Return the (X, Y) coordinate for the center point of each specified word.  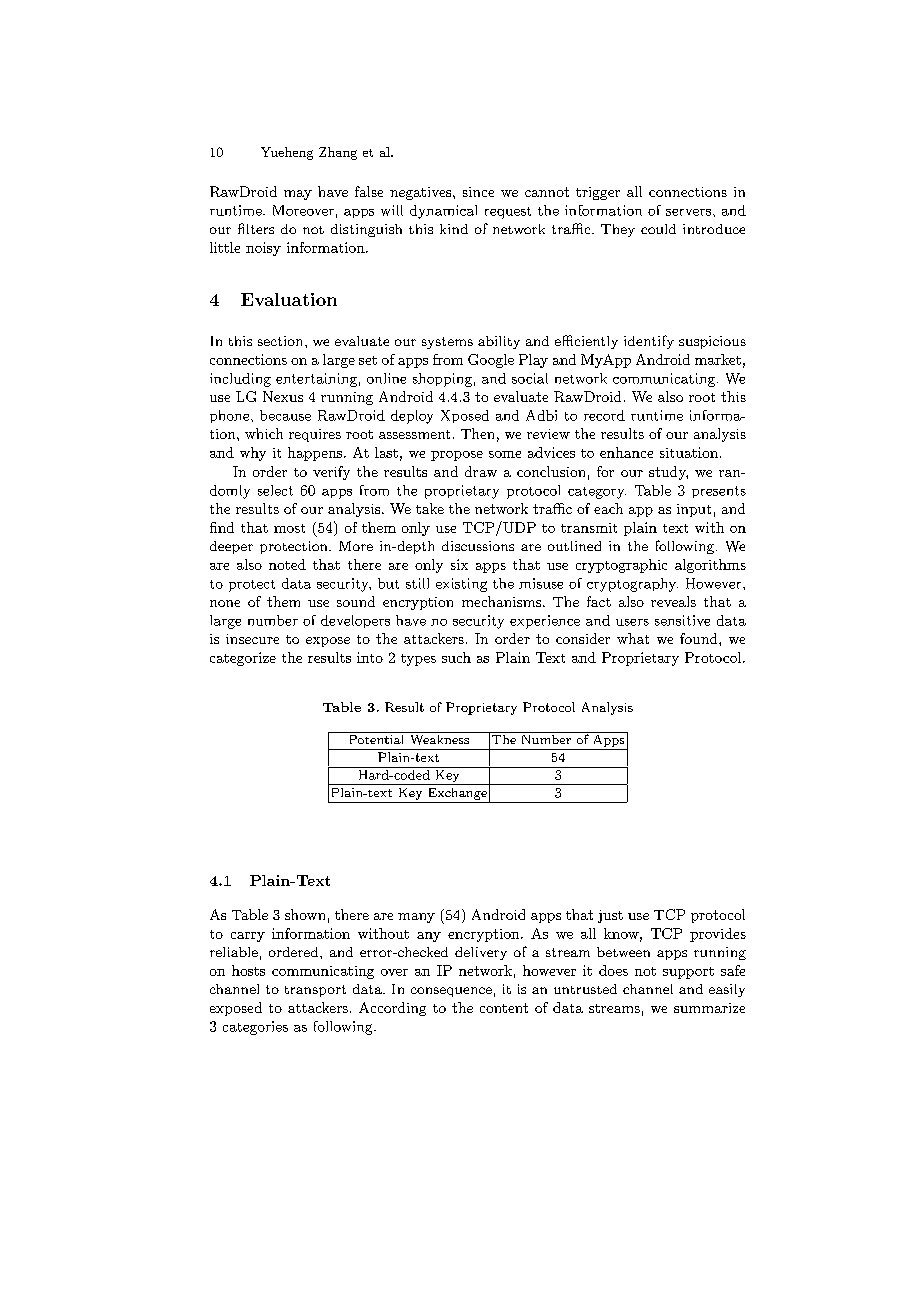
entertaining (316, 380)
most (289, 528)
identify (649, 342)
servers (688, 212)
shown (305, 914)
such (456, 657)
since (478, 192)
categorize (243, 659)
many (416, 918)
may (298, 195)
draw (481, 471)
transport (315, 991)
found (700, 638)
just (610, 916)
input (694, 510)
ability (499, 342)
